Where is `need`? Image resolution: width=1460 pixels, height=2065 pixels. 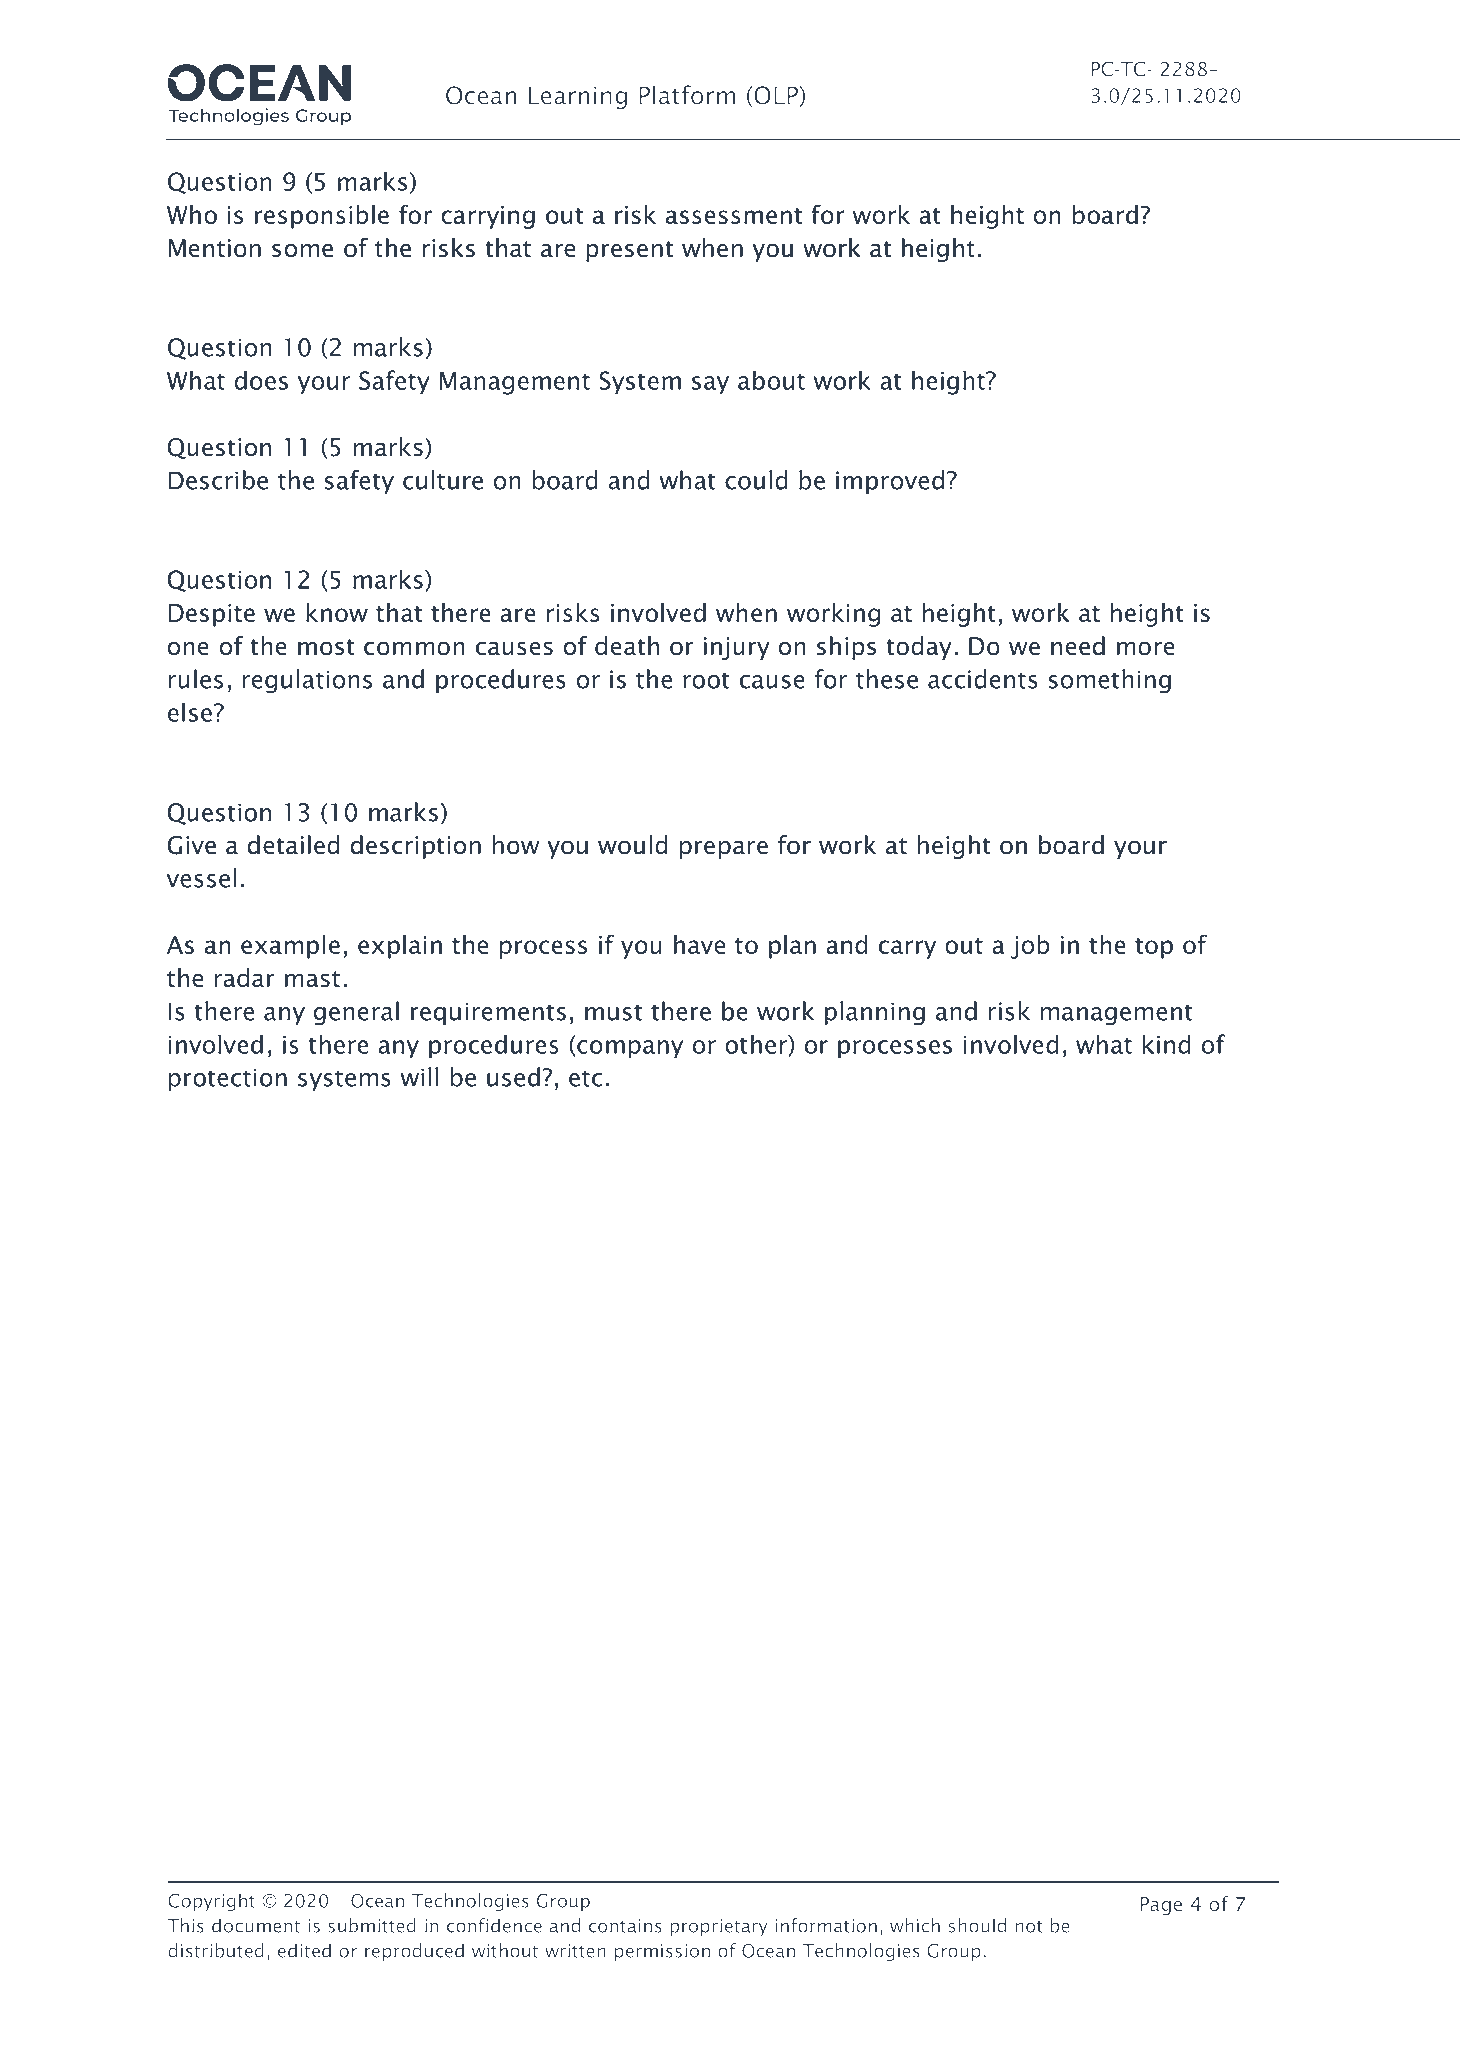
need is located at coordinates (1078, 646).
